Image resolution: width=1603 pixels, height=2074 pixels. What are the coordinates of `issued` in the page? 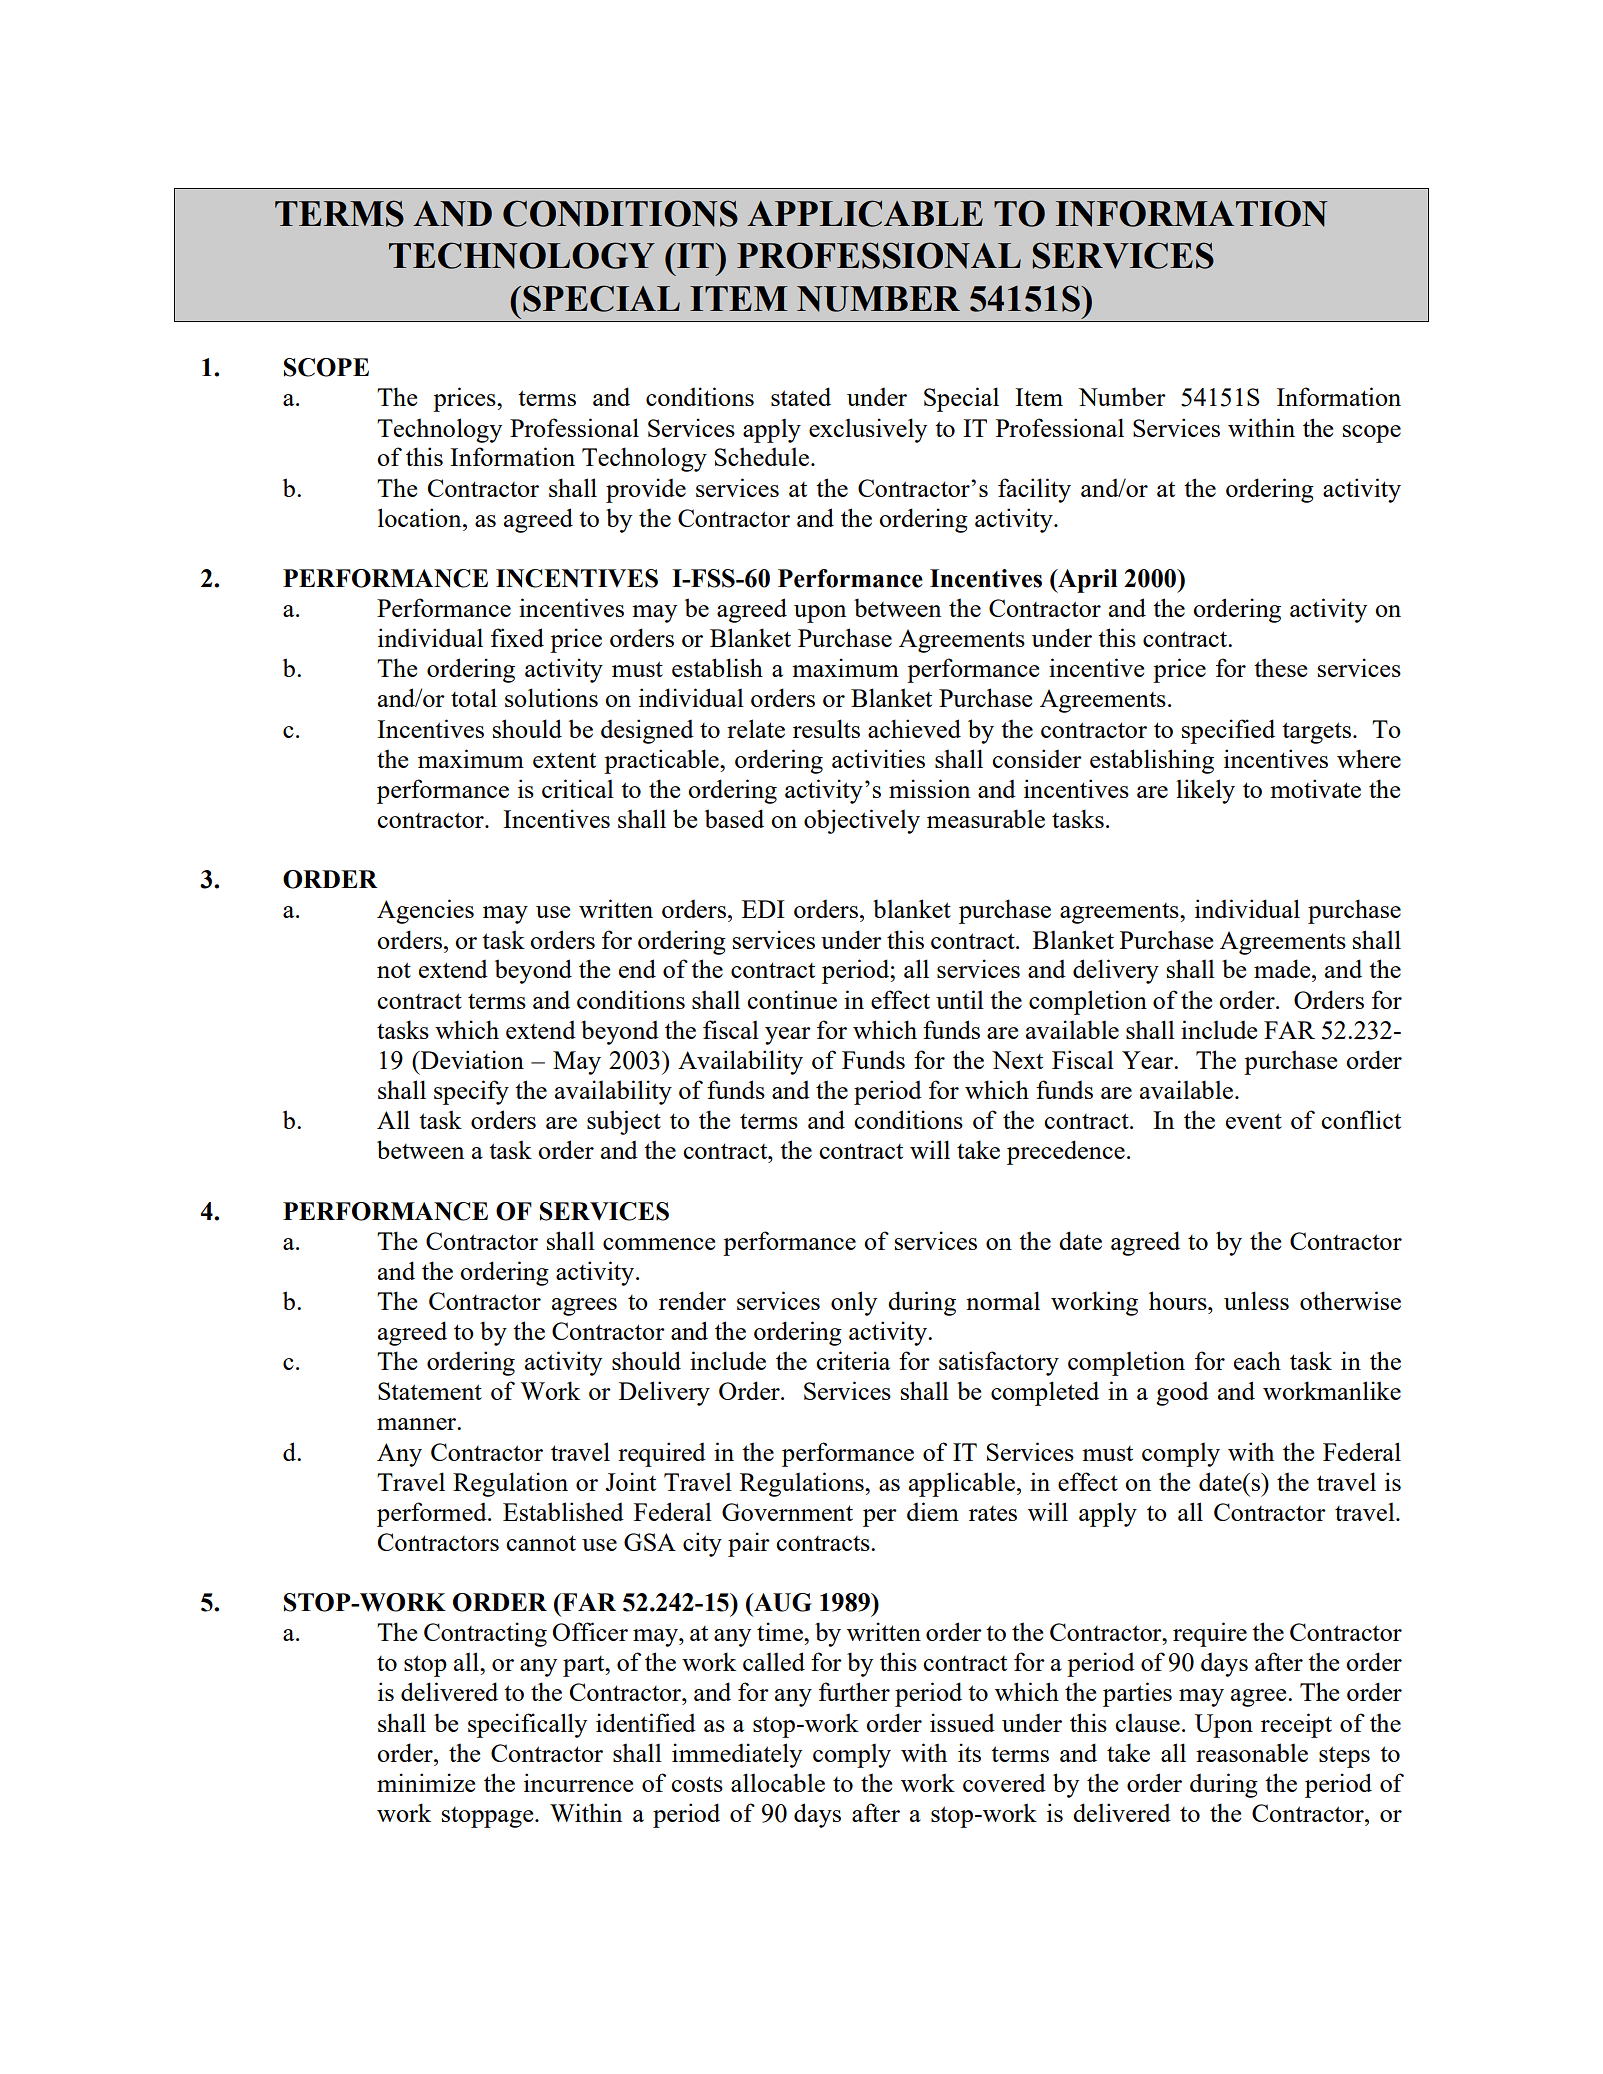 It's located at (962, 1722).
